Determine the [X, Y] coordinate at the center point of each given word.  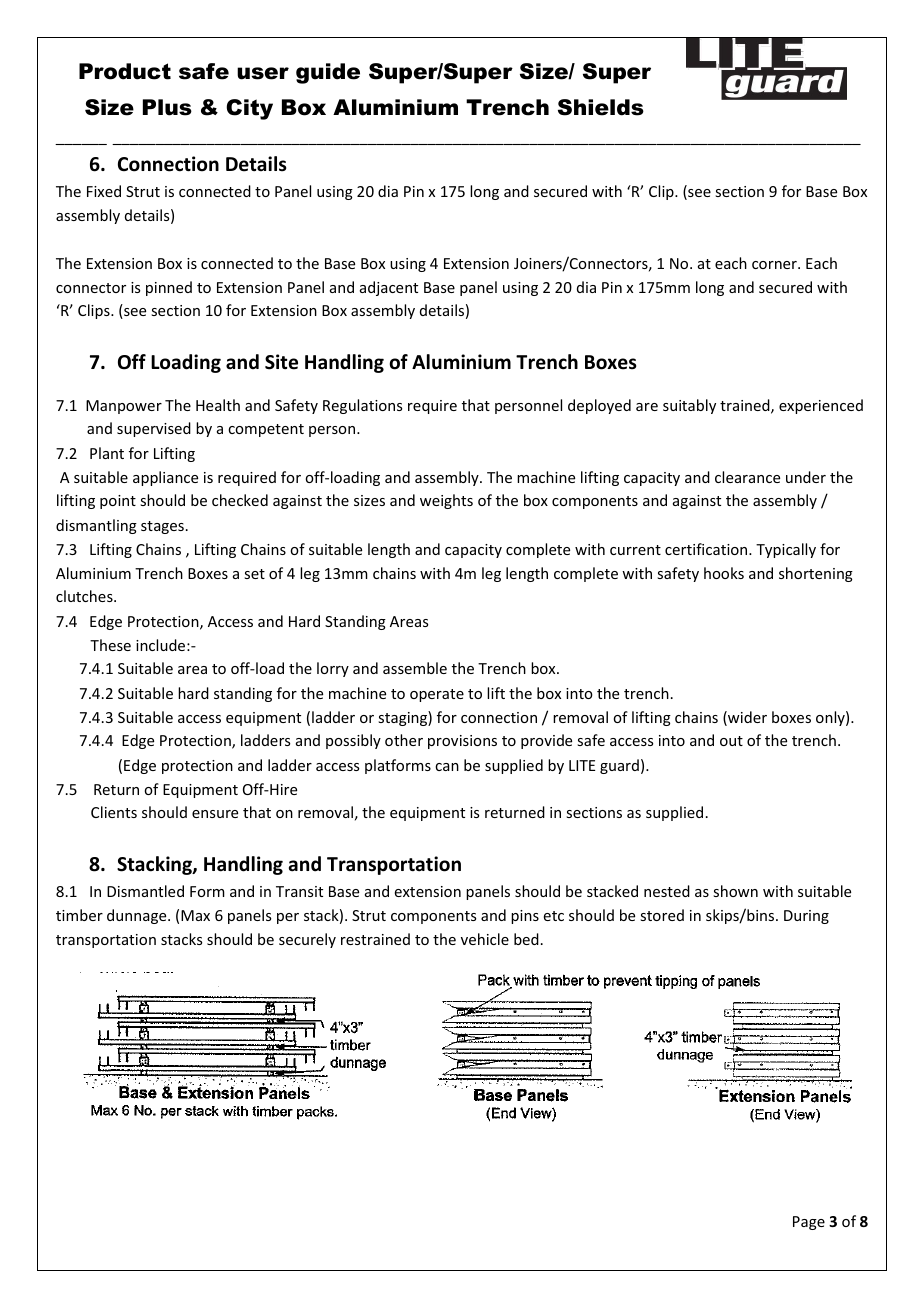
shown [735, 891]
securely [307, 940]
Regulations [362, 406]
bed [526, 939]
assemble [415, 668]
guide [328, 73]
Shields [601, 107]
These [110, 645]
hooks [724, 573]
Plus [167, 107]
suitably [689, 406]
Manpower [124, 407]
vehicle [485, 939]
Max [195, 915]
